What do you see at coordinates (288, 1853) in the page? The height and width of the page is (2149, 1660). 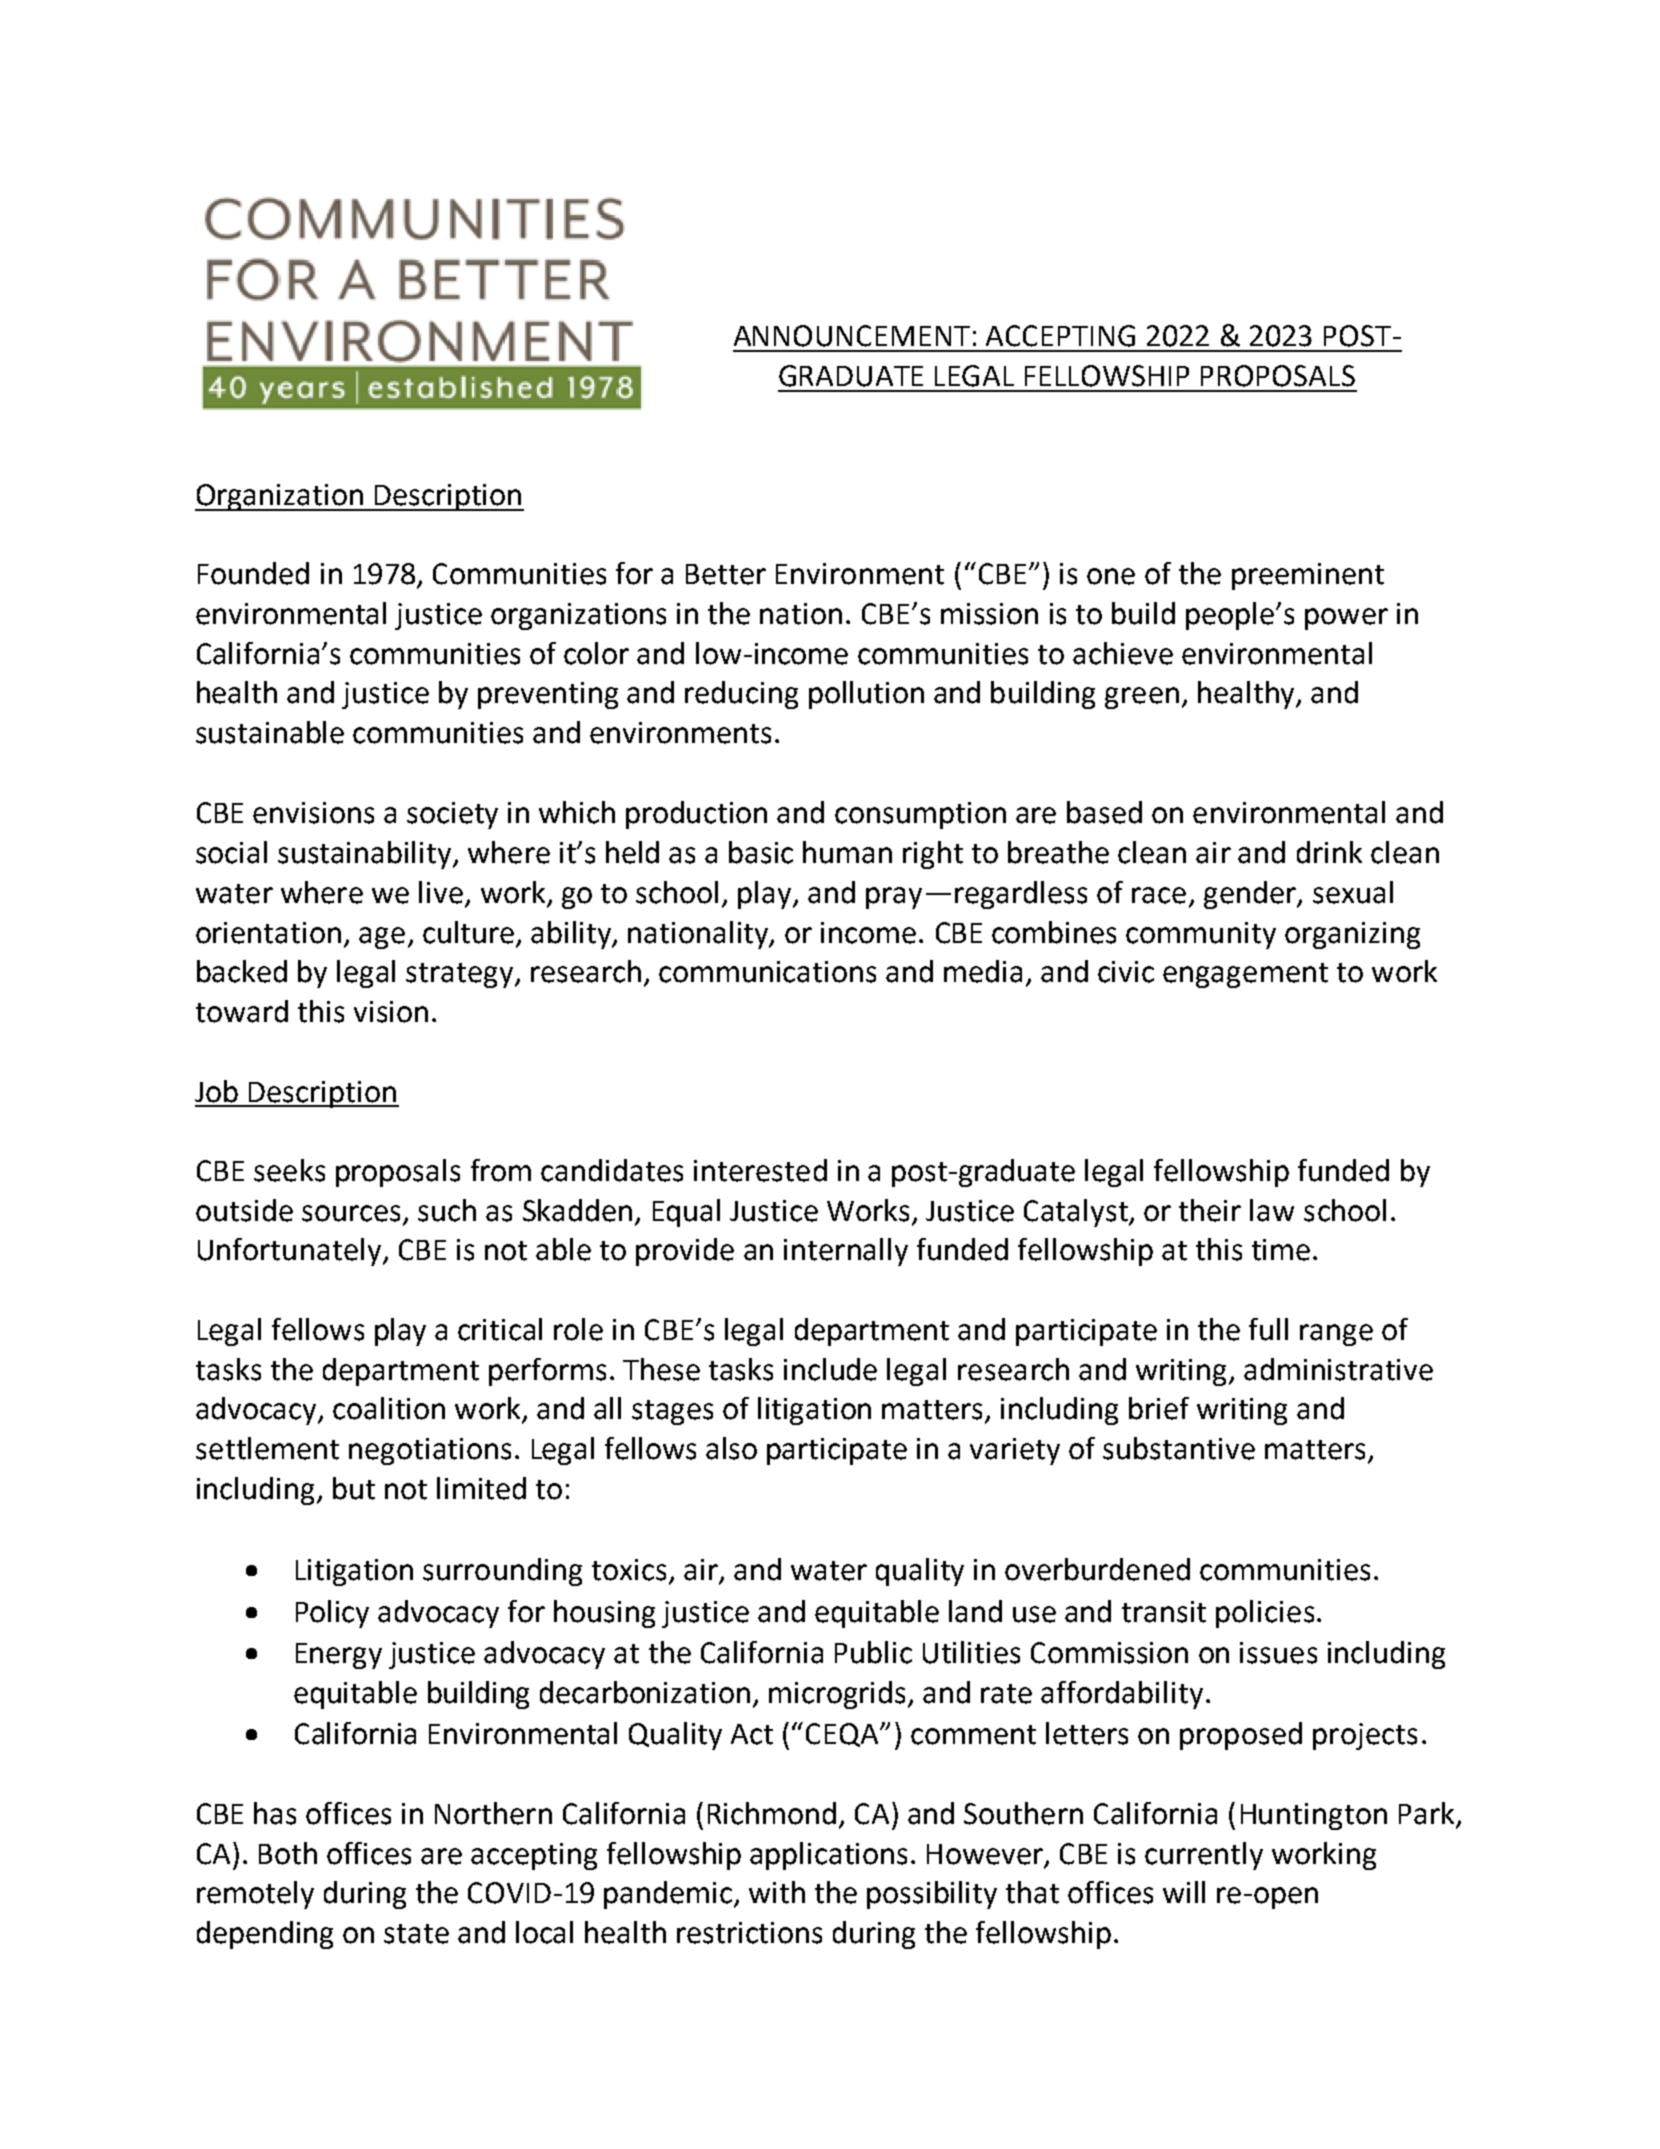 I see `Both` at bounding box center [288, 1853].
